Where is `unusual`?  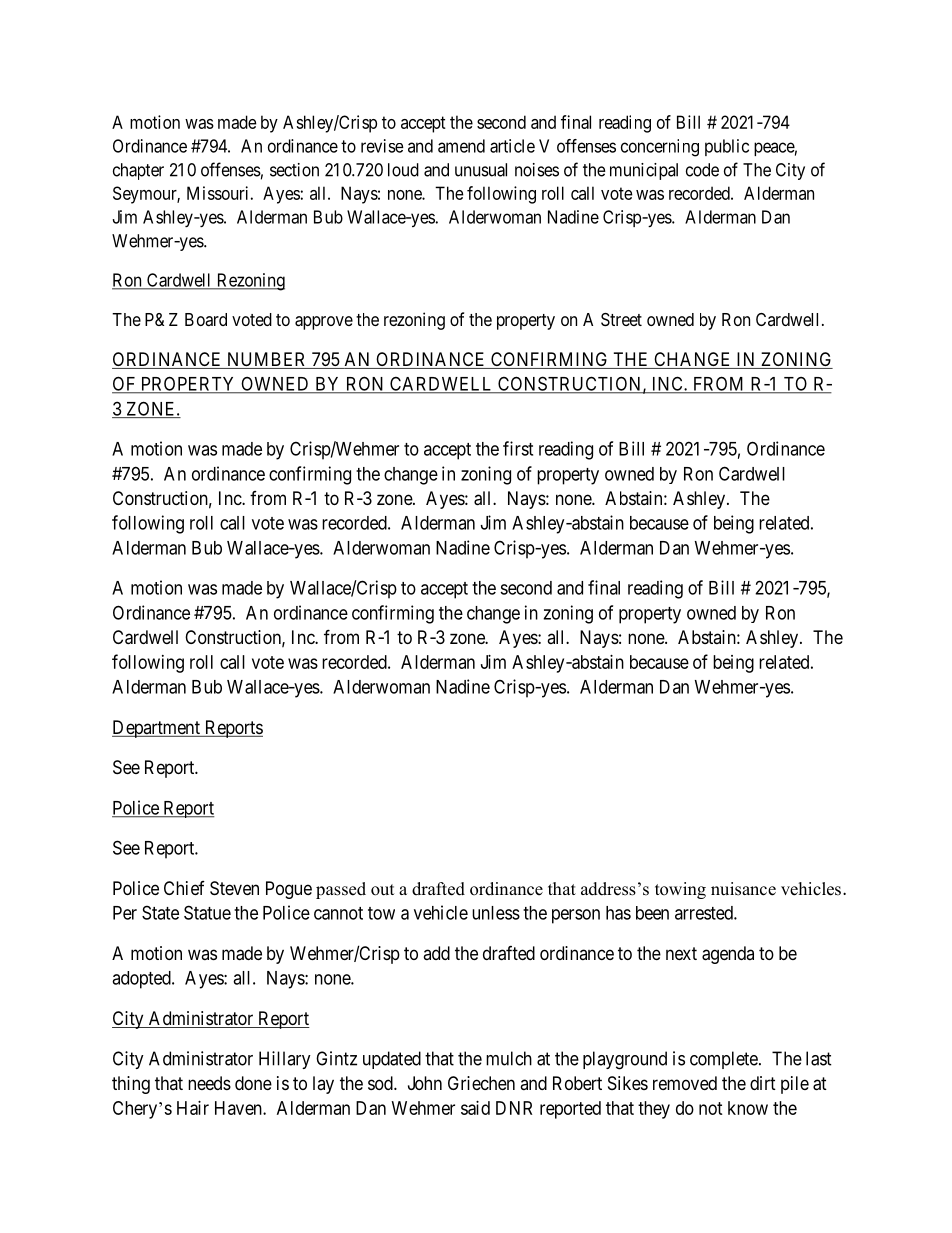
unusual is located at coordinates (481, 170).
